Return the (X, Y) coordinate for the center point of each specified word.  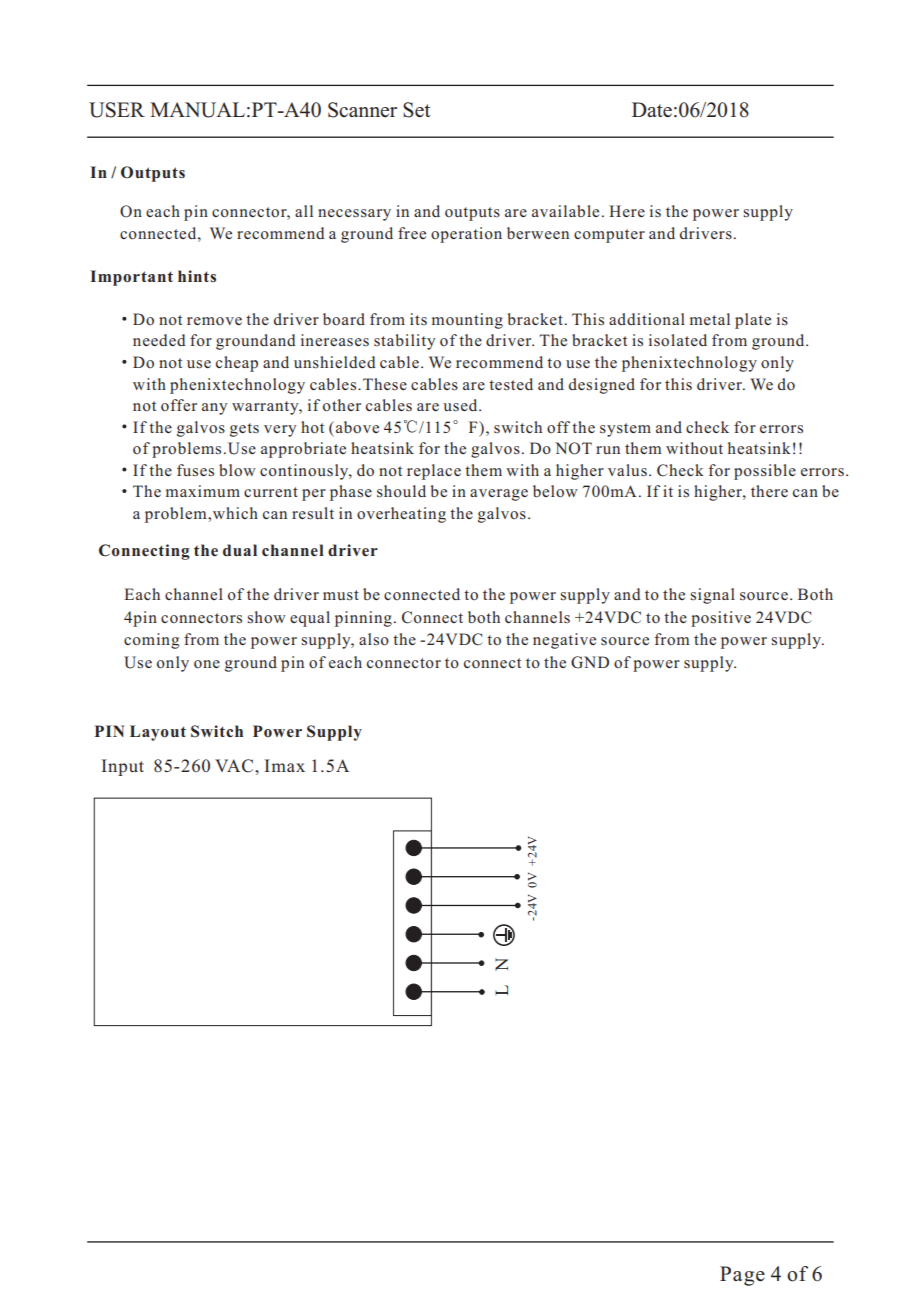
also (374, 639)
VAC (235, 766)
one (207, 664)
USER (117, 110)
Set (416, 110)
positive (721, 619)
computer (609, 236)
